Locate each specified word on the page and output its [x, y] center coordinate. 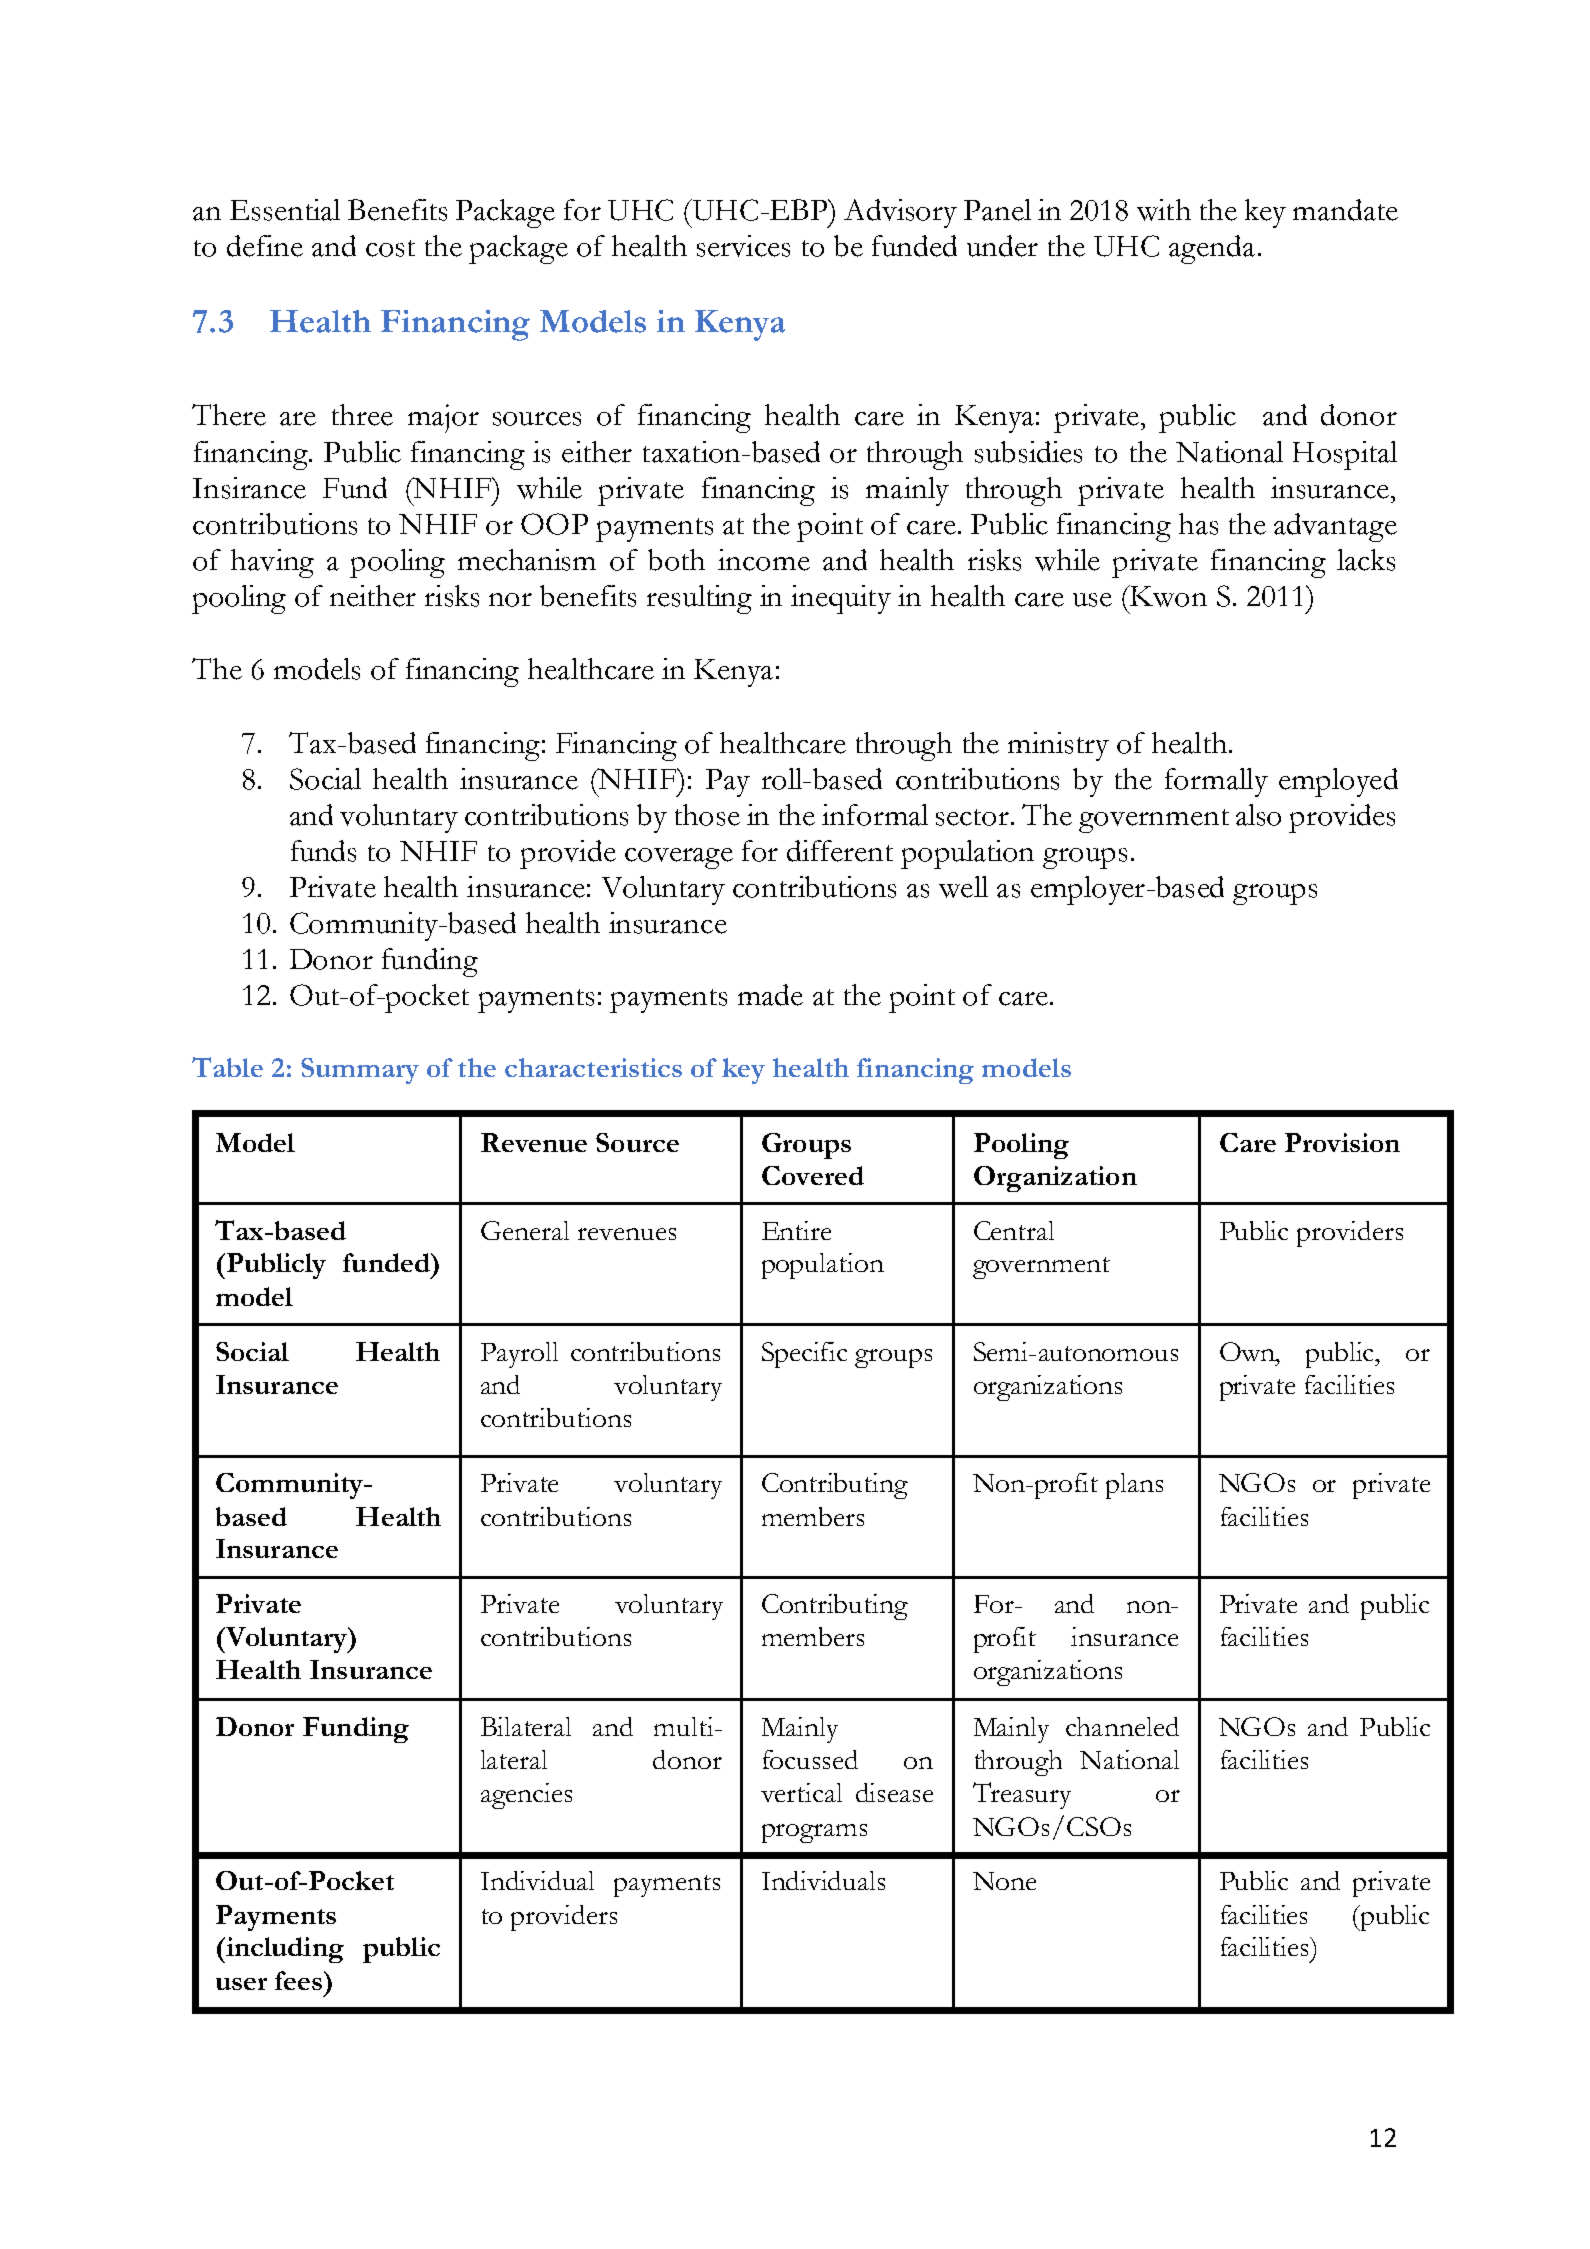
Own [1249, 1352]
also [1258, 815]
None [1004, 1881]
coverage [679, 858]
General [525, 1230]
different [840, 851]
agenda [1212, 249]
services [743, 246]
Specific [804, 1355]
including [284, 1950]
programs [814, 1833]
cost [390, 248]
